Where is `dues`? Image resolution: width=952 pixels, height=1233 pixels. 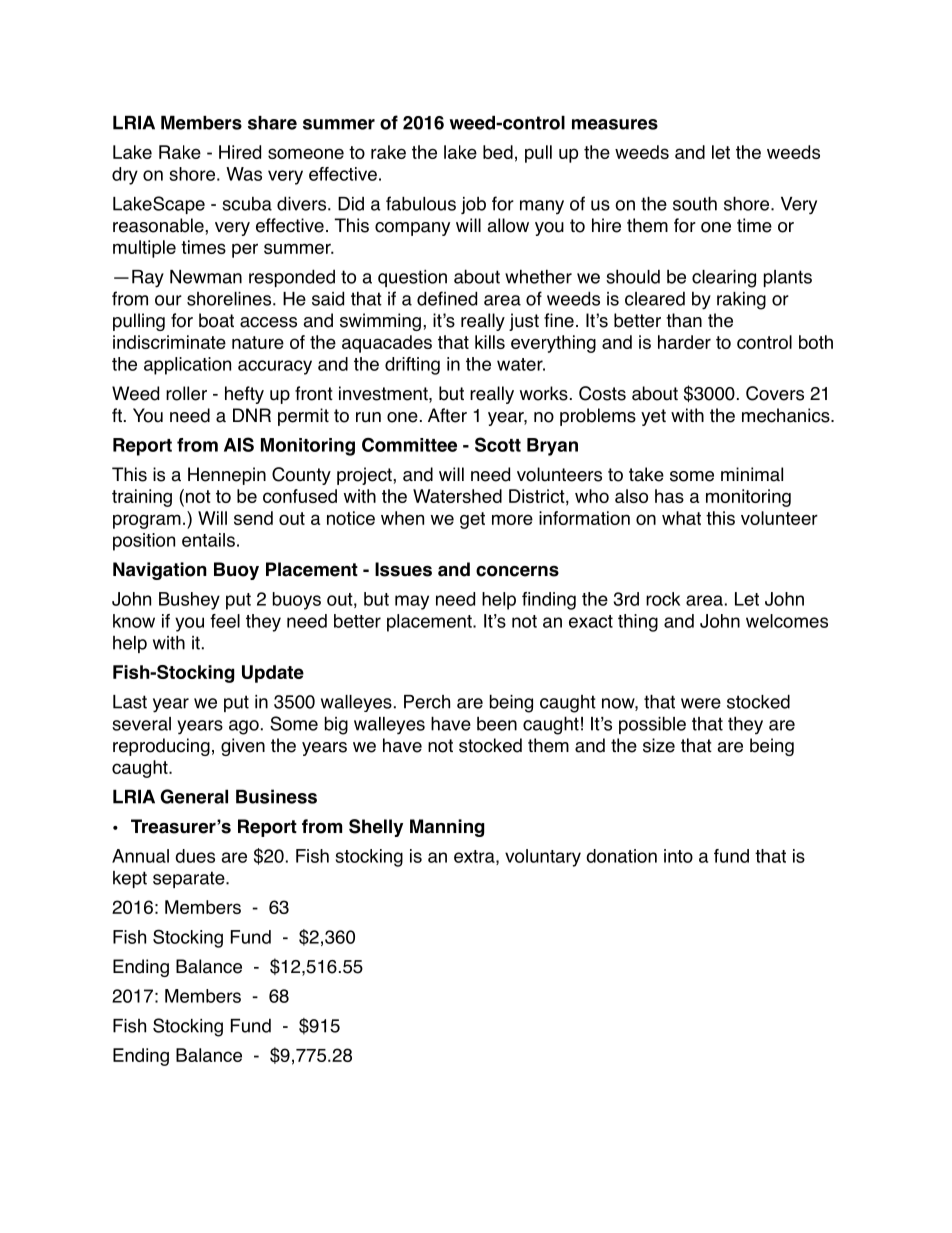
dues is located at coordinates (195, 856).
